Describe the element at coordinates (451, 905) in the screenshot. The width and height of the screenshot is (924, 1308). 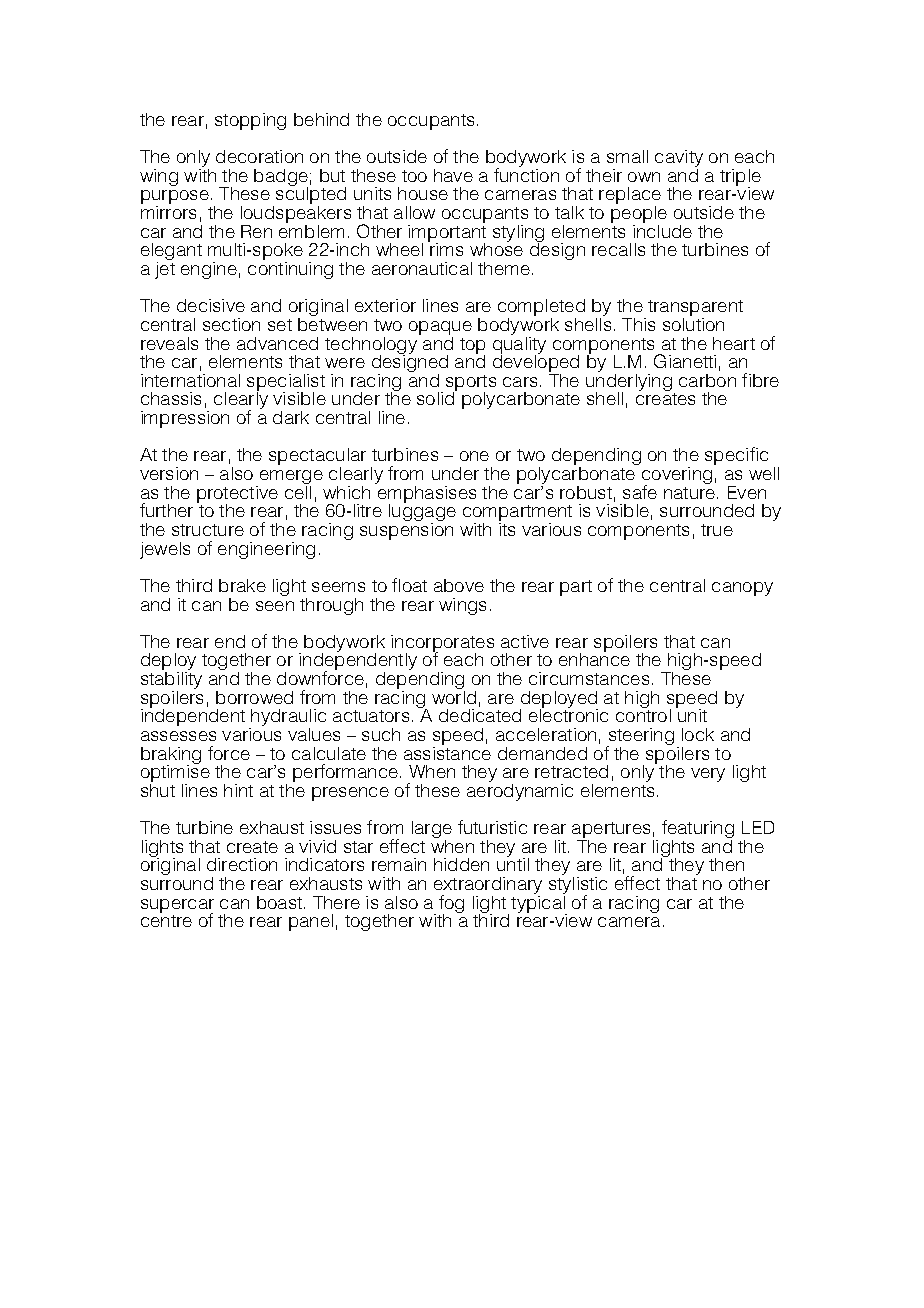
I see `fog` at that location.
